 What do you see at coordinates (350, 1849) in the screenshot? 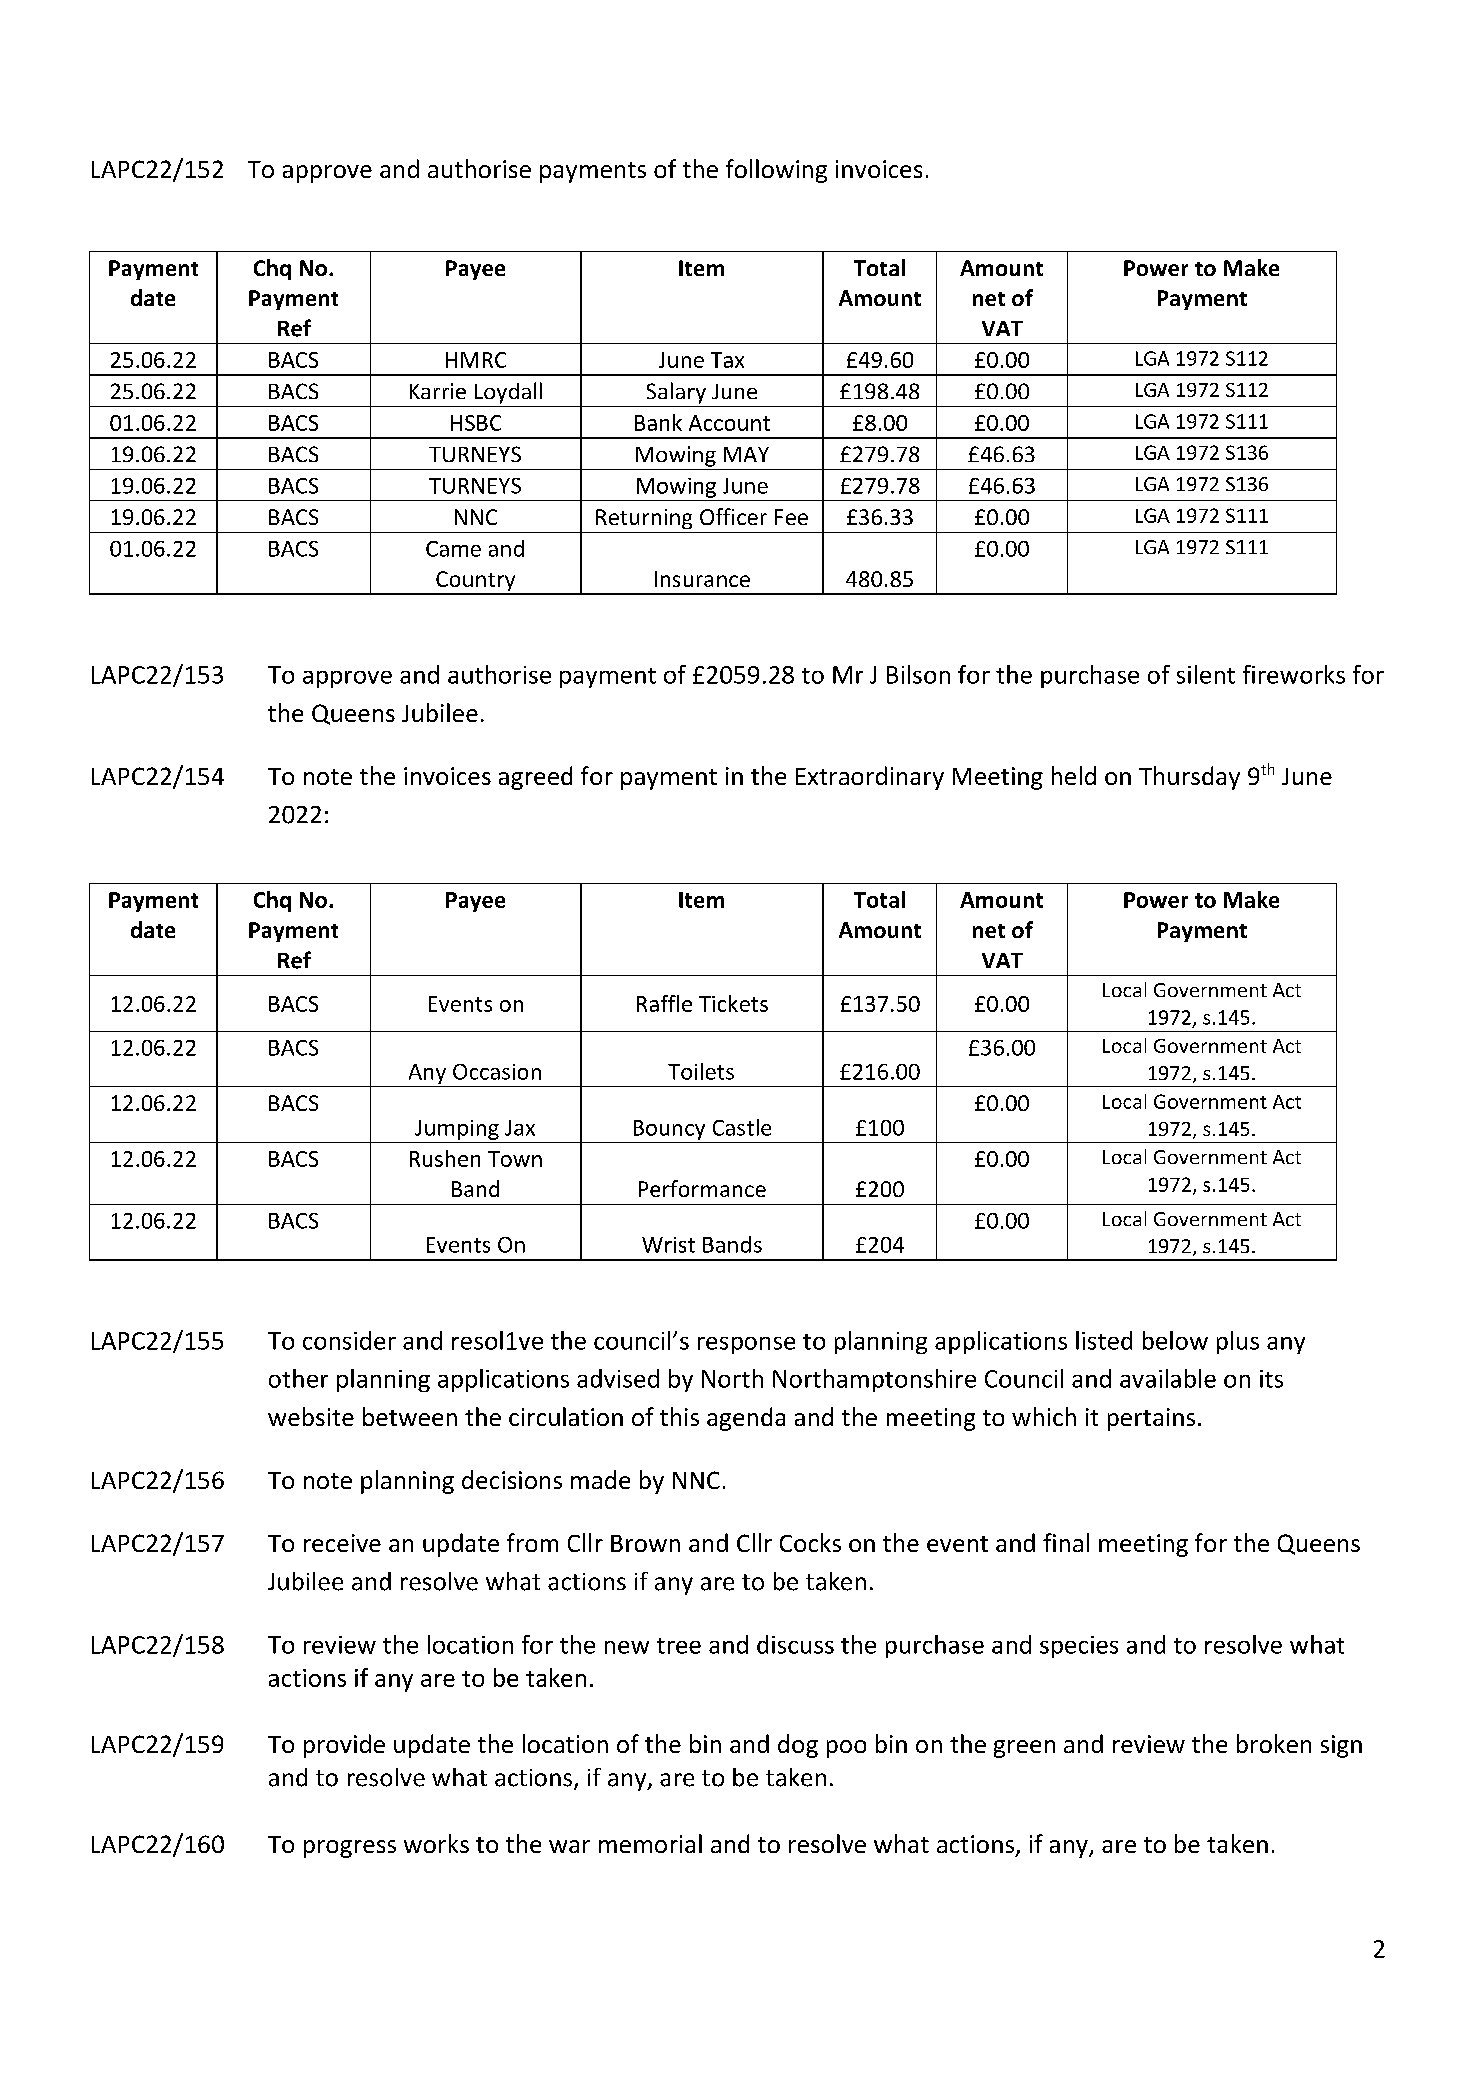
I see `progress` at bounding box center [350, 1849].
